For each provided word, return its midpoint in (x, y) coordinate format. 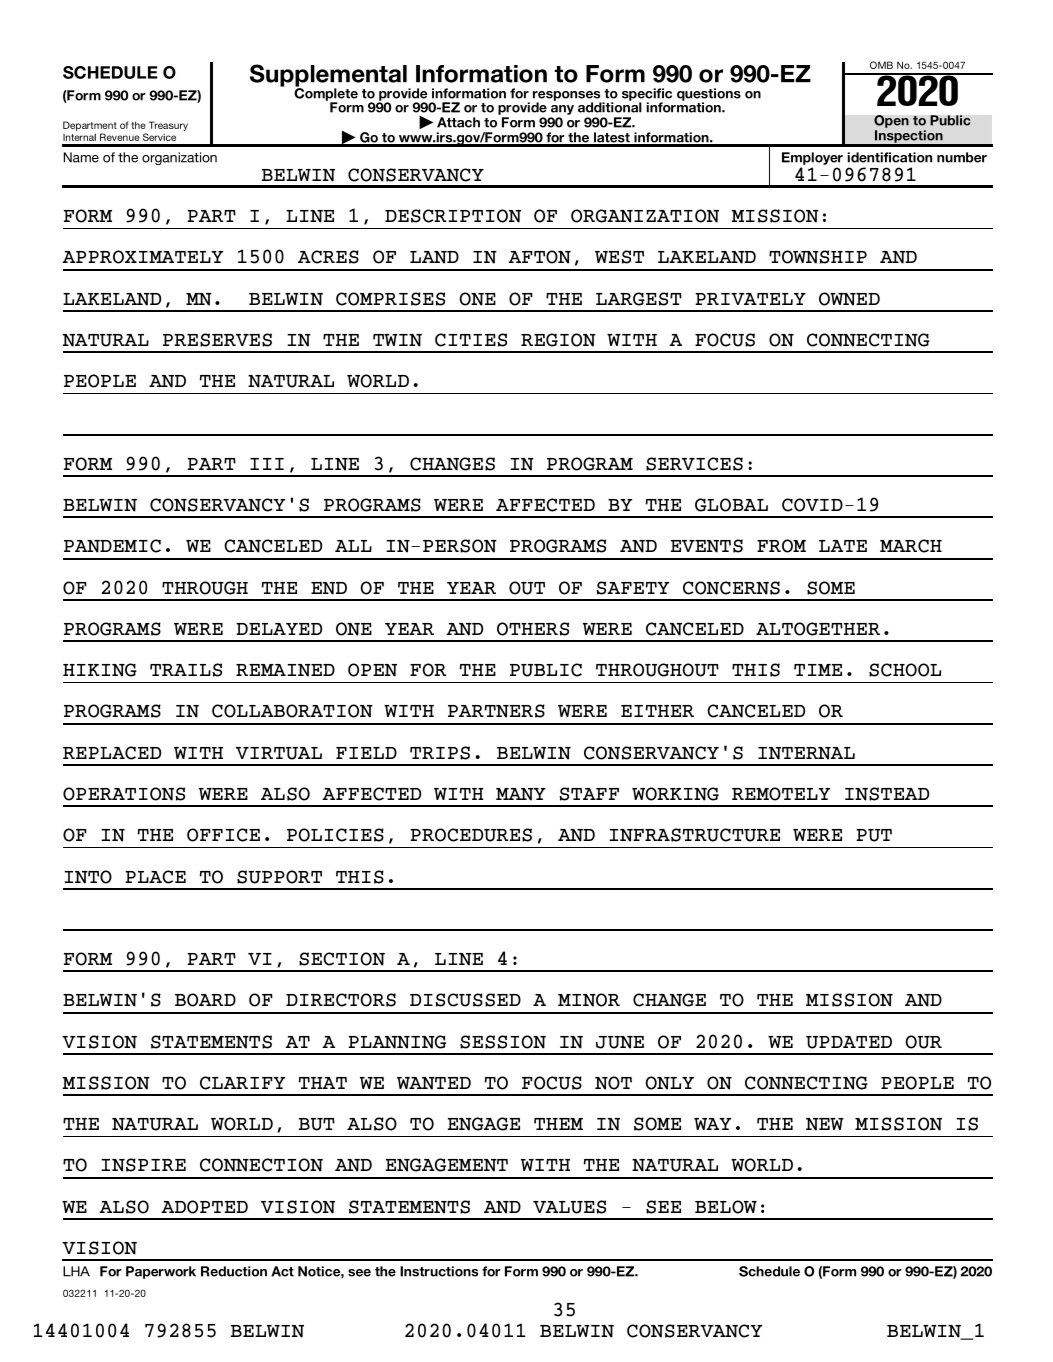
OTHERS (533, 629)
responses (568, 97)
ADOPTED (204, 1207)
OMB (881, 65)
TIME (818, 670)
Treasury (168, 127)
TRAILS (186, 670)
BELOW (726, 1207)
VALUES (569, 1207)
